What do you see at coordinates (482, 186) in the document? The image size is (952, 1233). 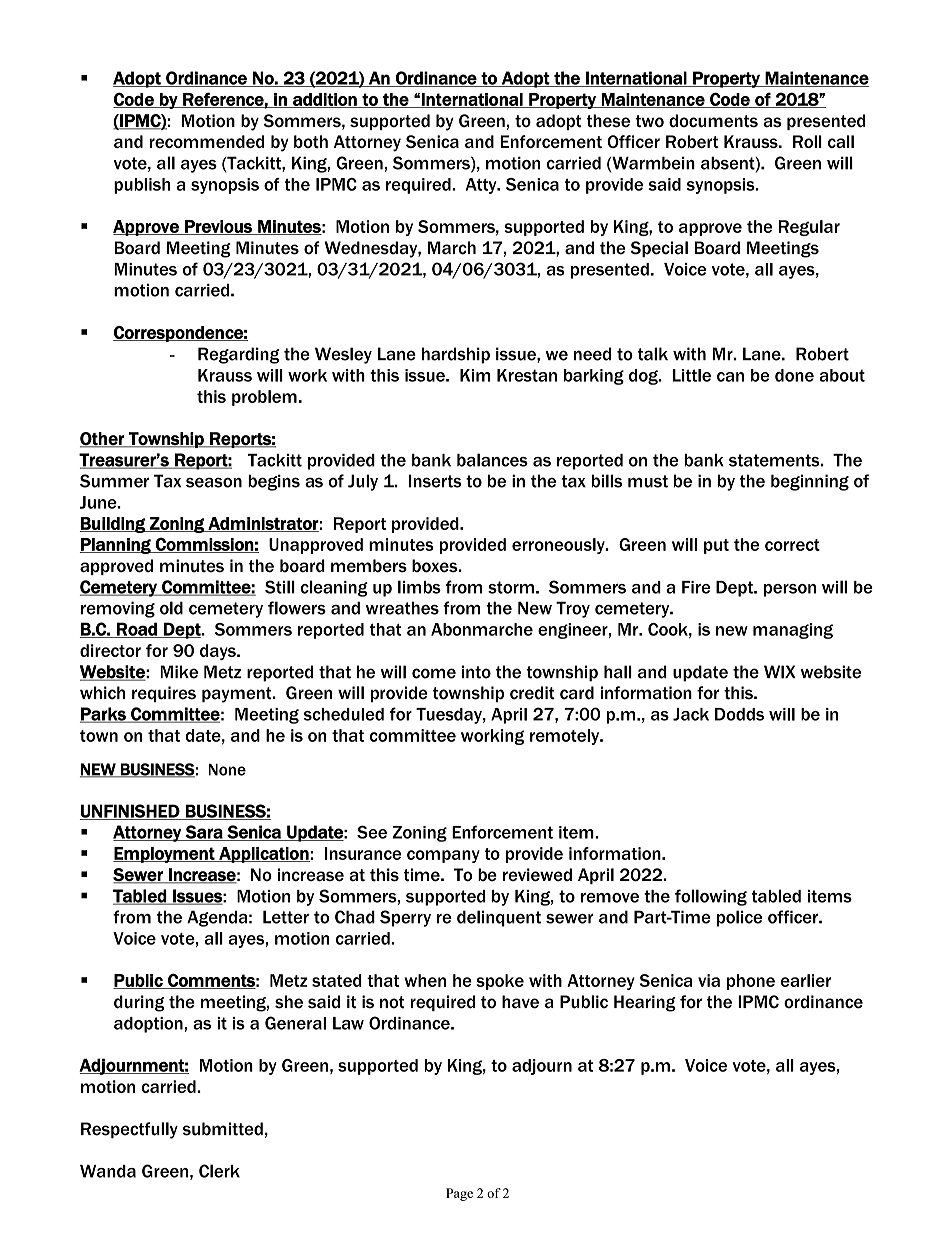 I see `Atty` at bounding box center [482, 186].
